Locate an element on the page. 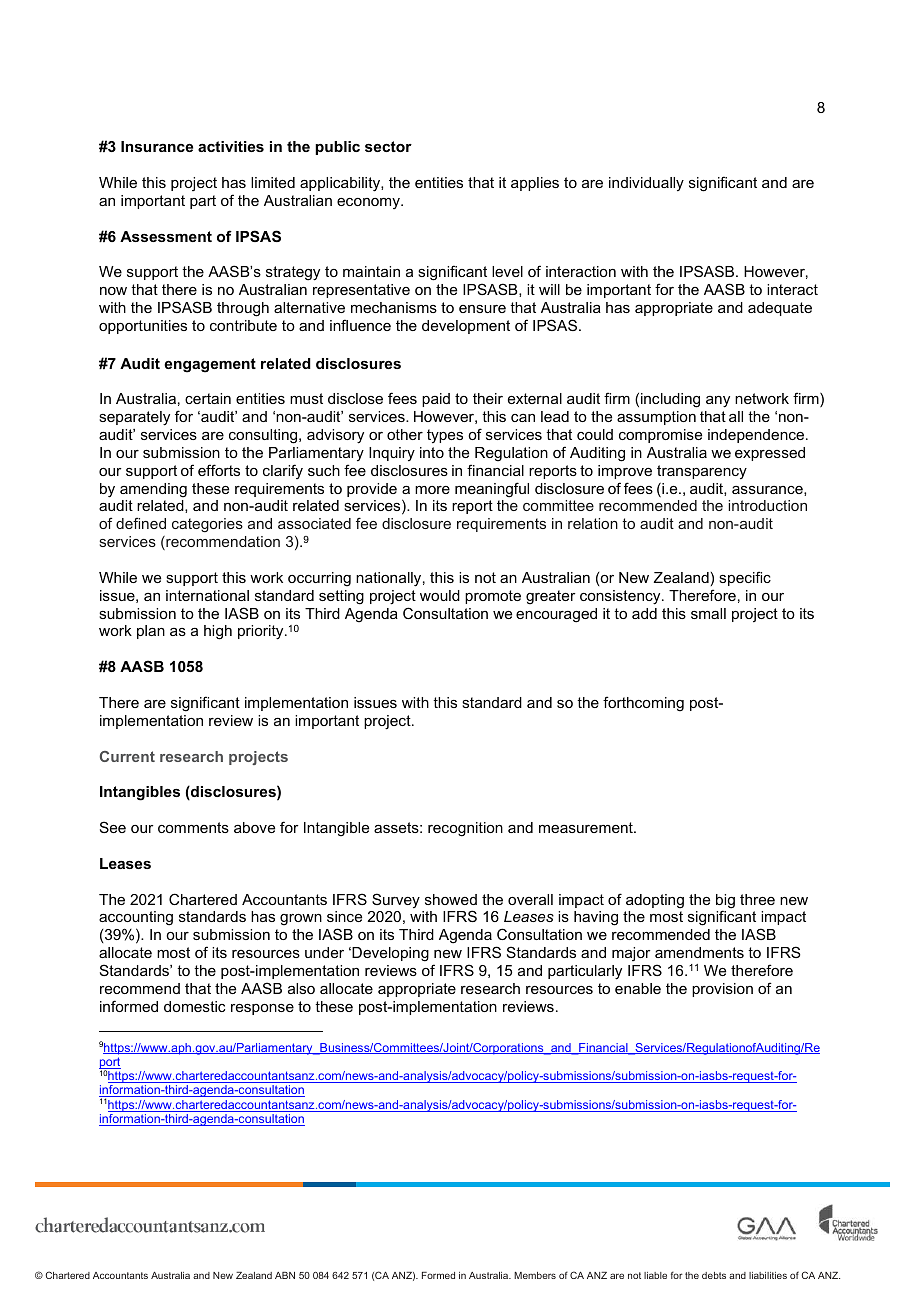 This page has height=1308, width=924. ABN is located at coordinates (285, 1275).
